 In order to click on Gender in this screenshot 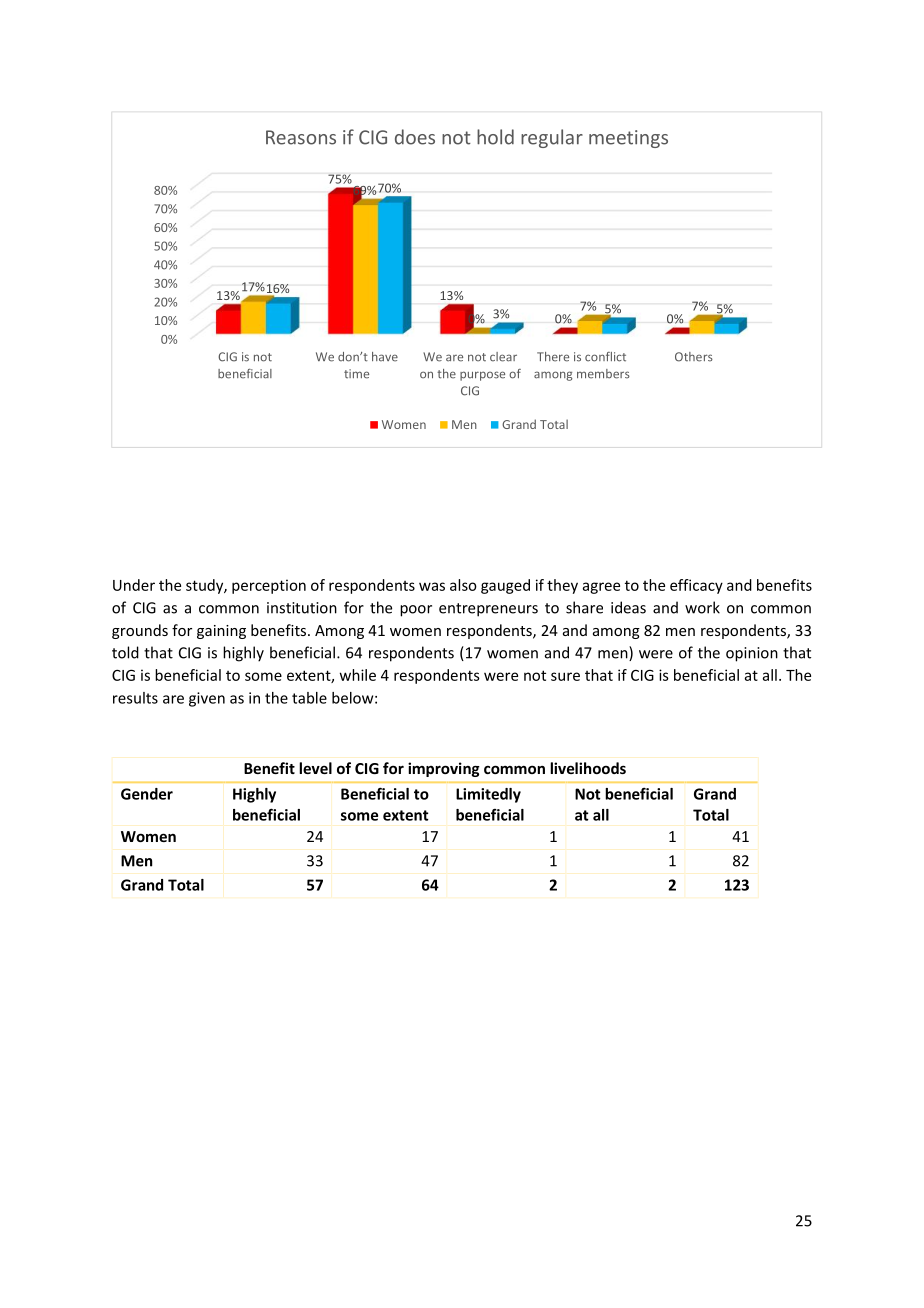, I will do `click(147, 794)`.
